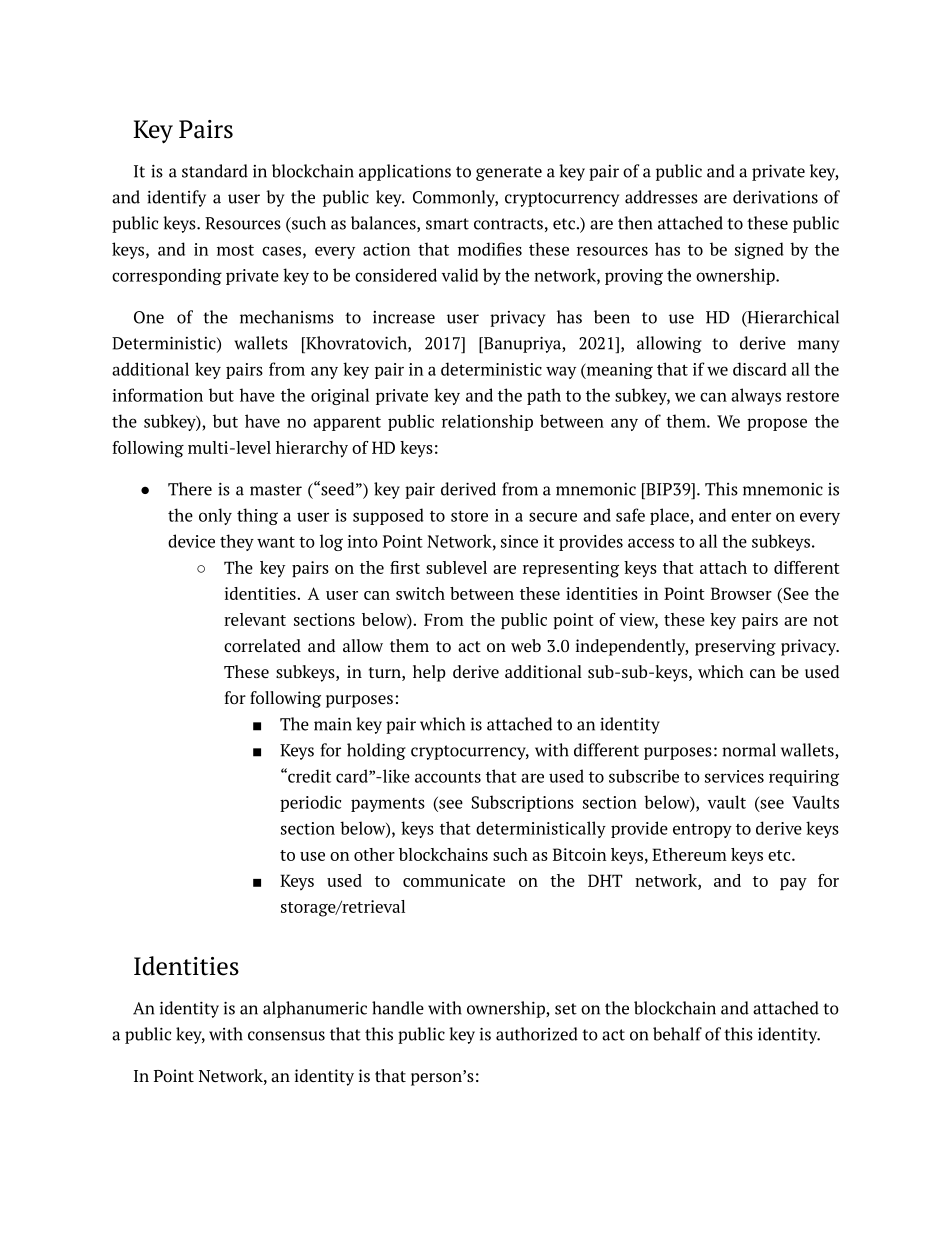  I want to click on enter, so click(751, 516).
